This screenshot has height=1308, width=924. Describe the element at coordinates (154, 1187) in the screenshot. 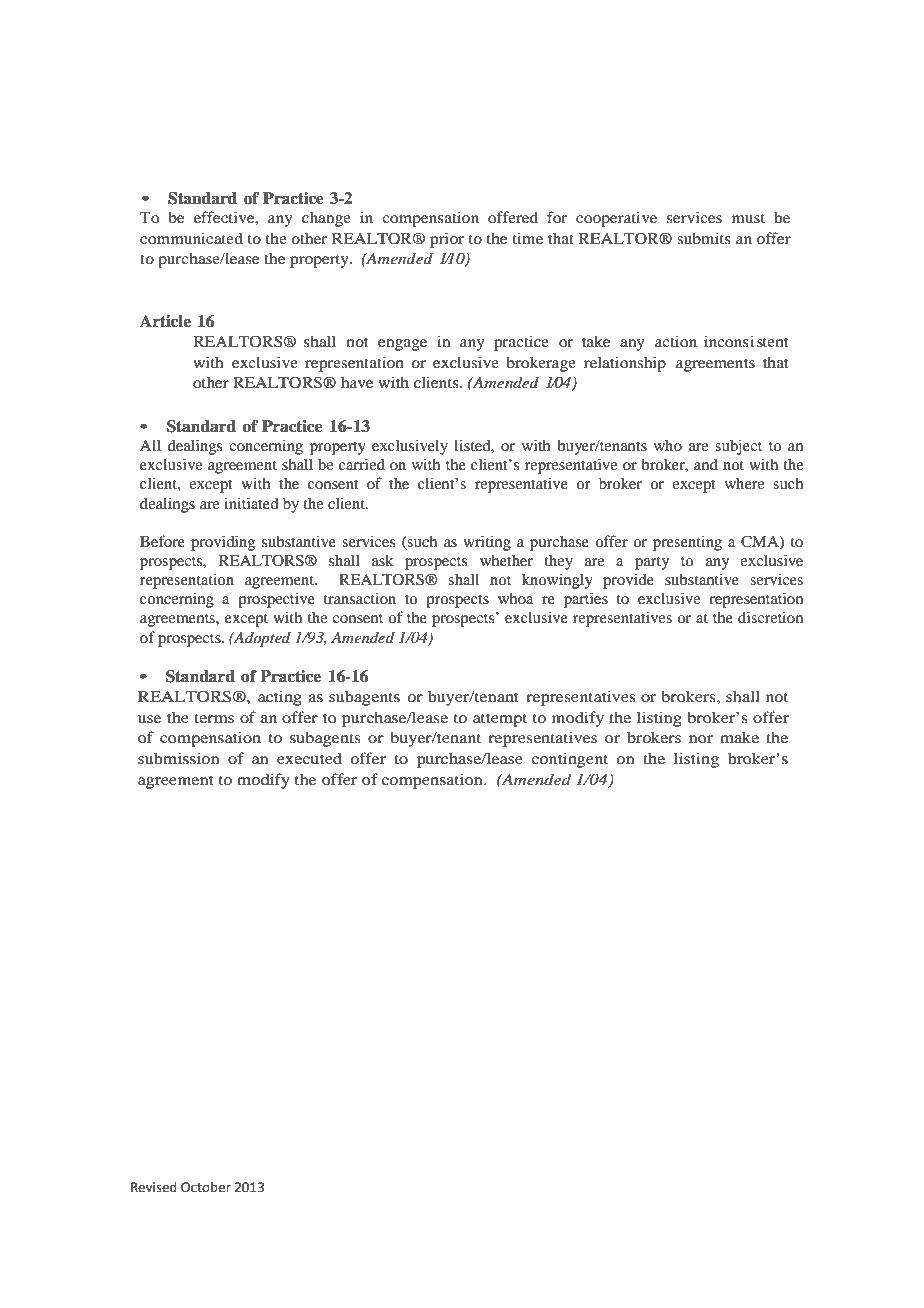

I see `Revised` at that location.
